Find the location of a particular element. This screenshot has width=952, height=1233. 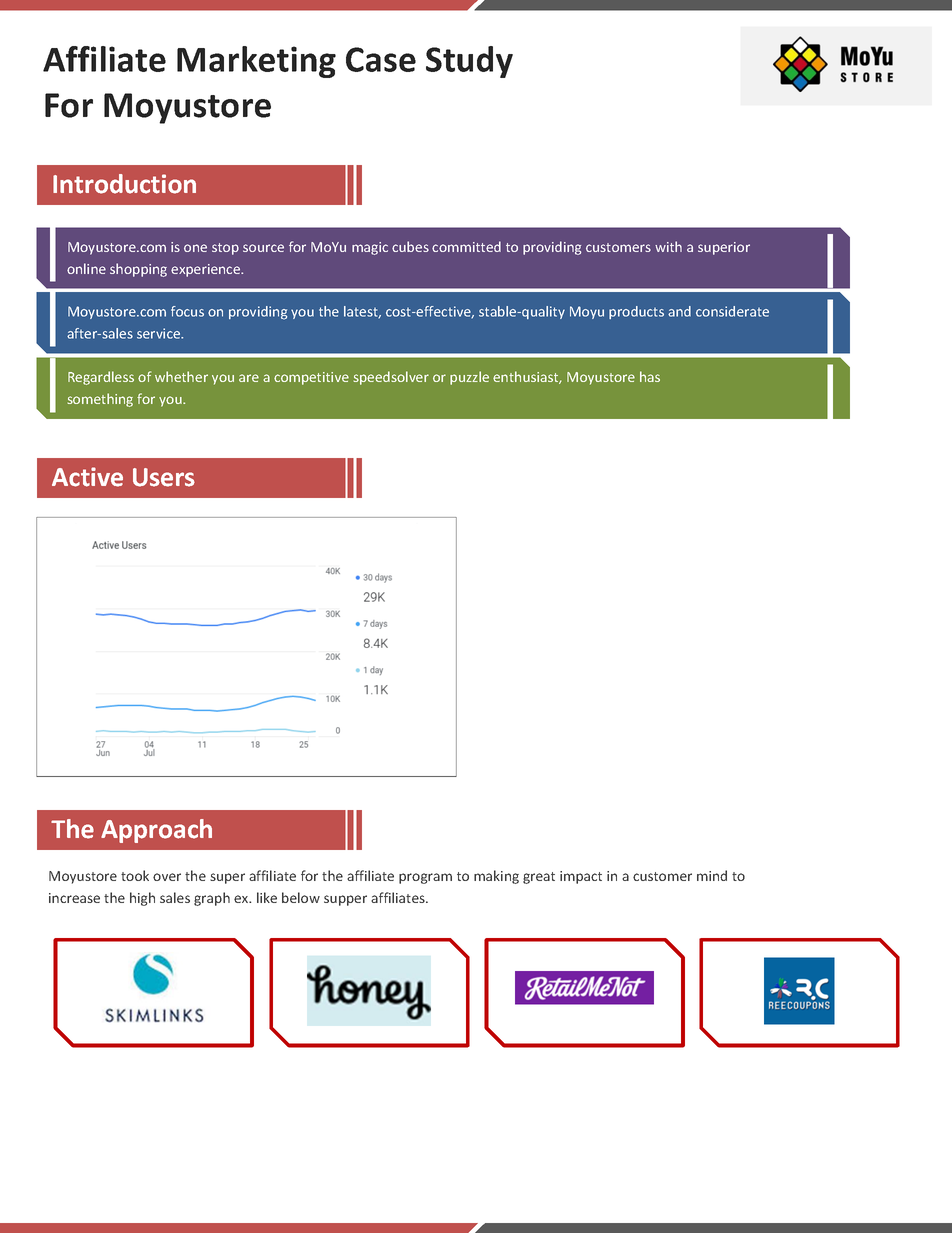

products is located at coordinates (636, 312).
